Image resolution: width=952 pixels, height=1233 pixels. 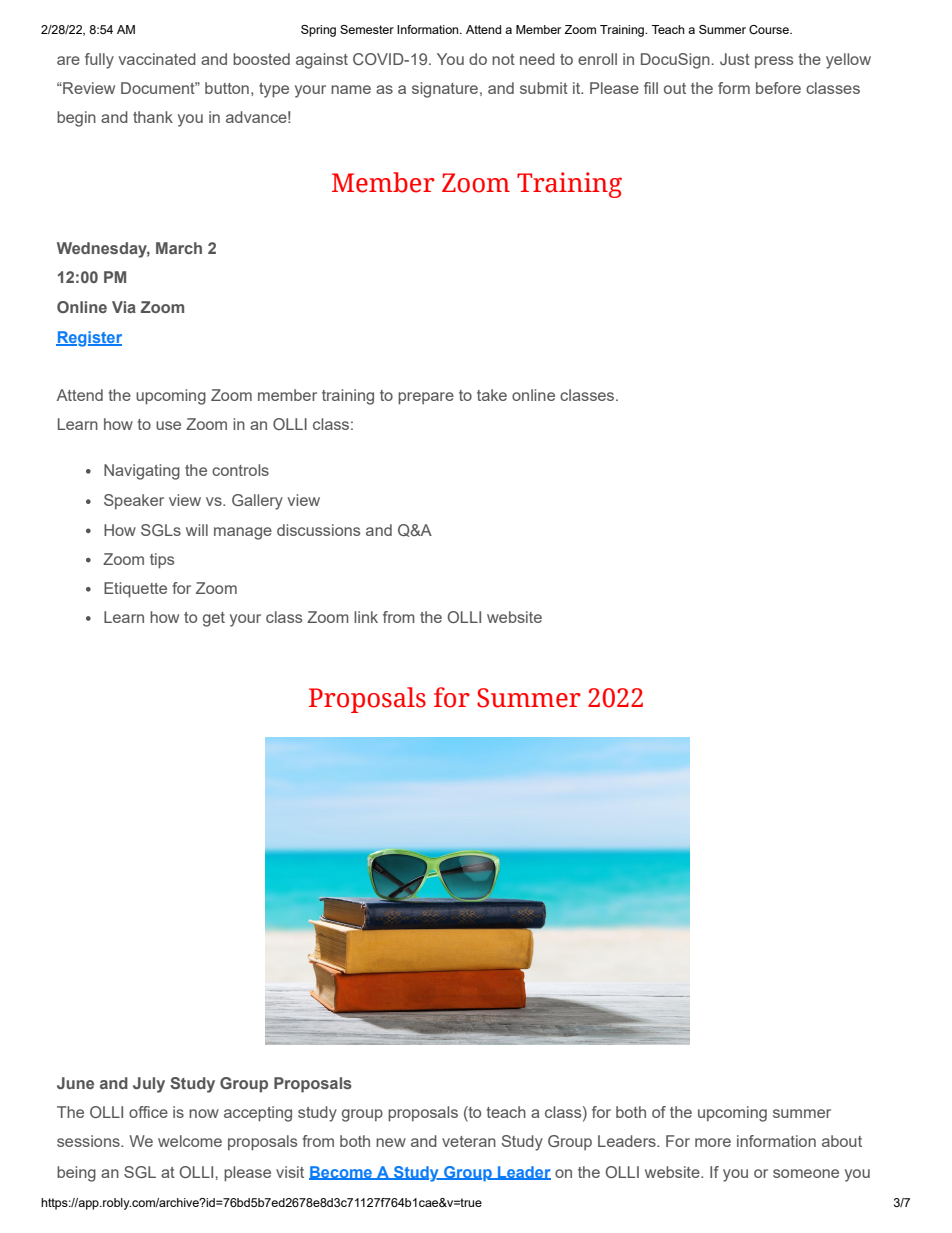 What do you see at coordinates (469, 1141) in the screenshot?
I see `veteran` at bounding box center [469, 1141].
